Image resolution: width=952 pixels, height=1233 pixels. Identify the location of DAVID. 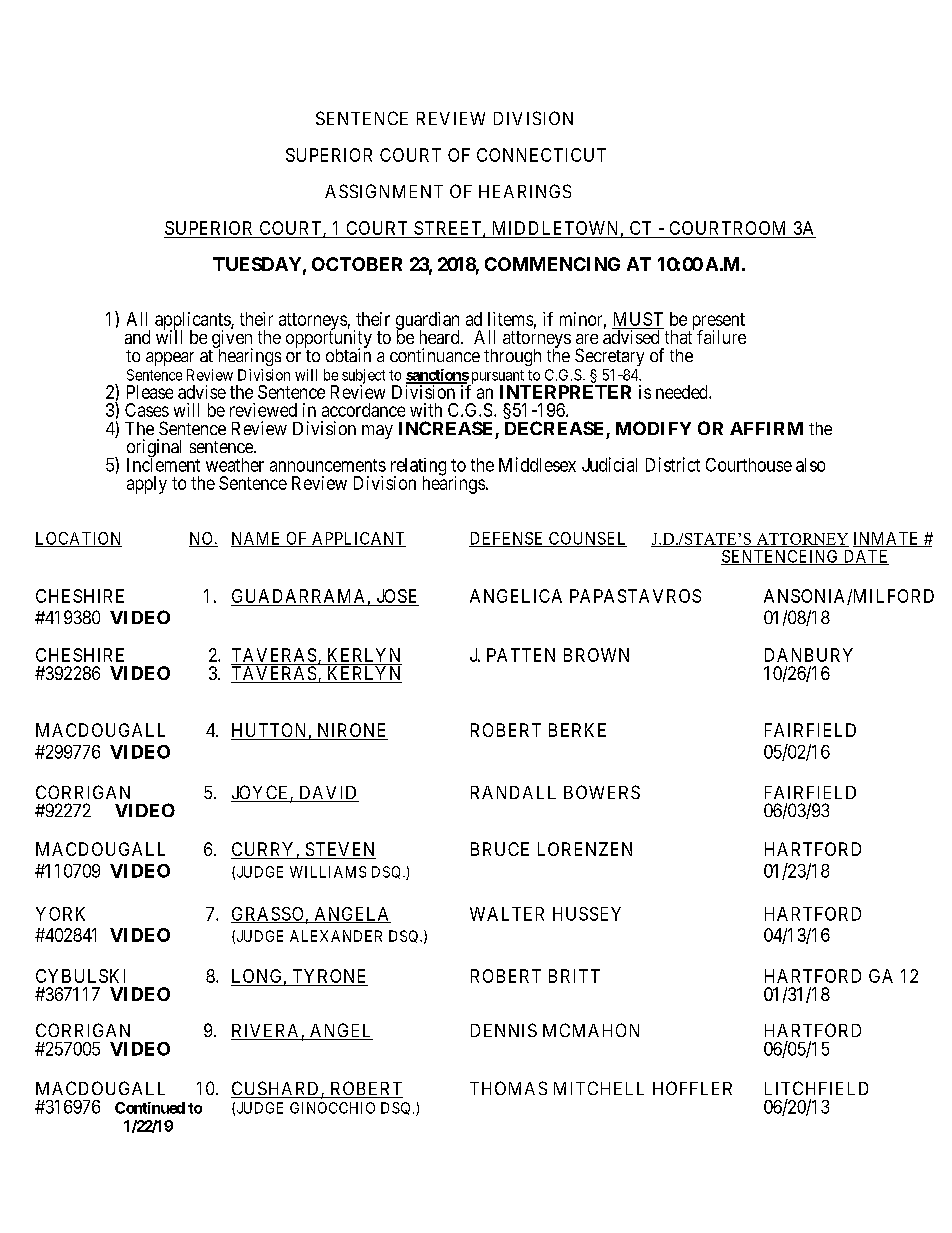
(328, 794).
